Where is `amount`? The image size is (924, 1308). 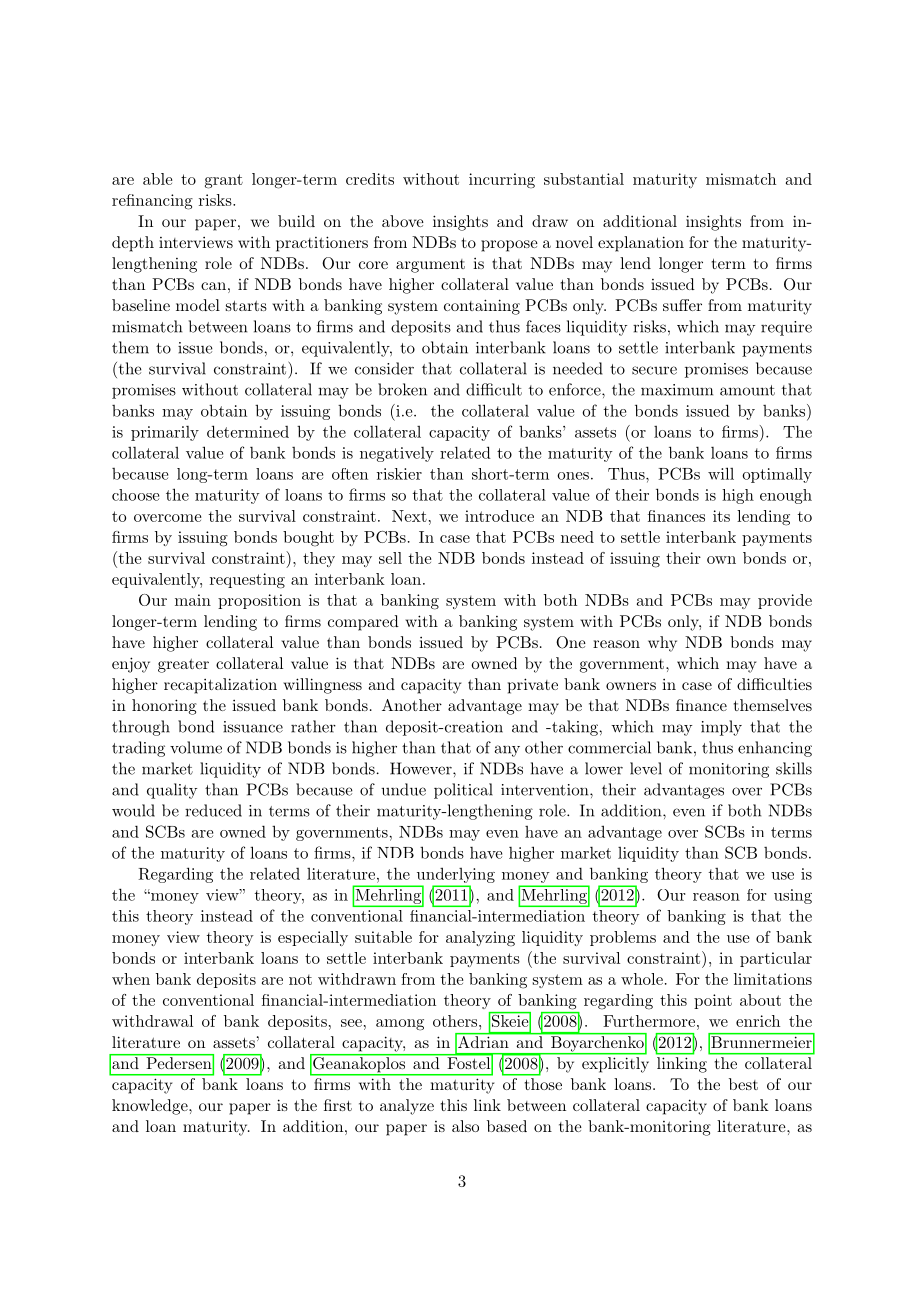
amount is located at coordinates (747, 390).
